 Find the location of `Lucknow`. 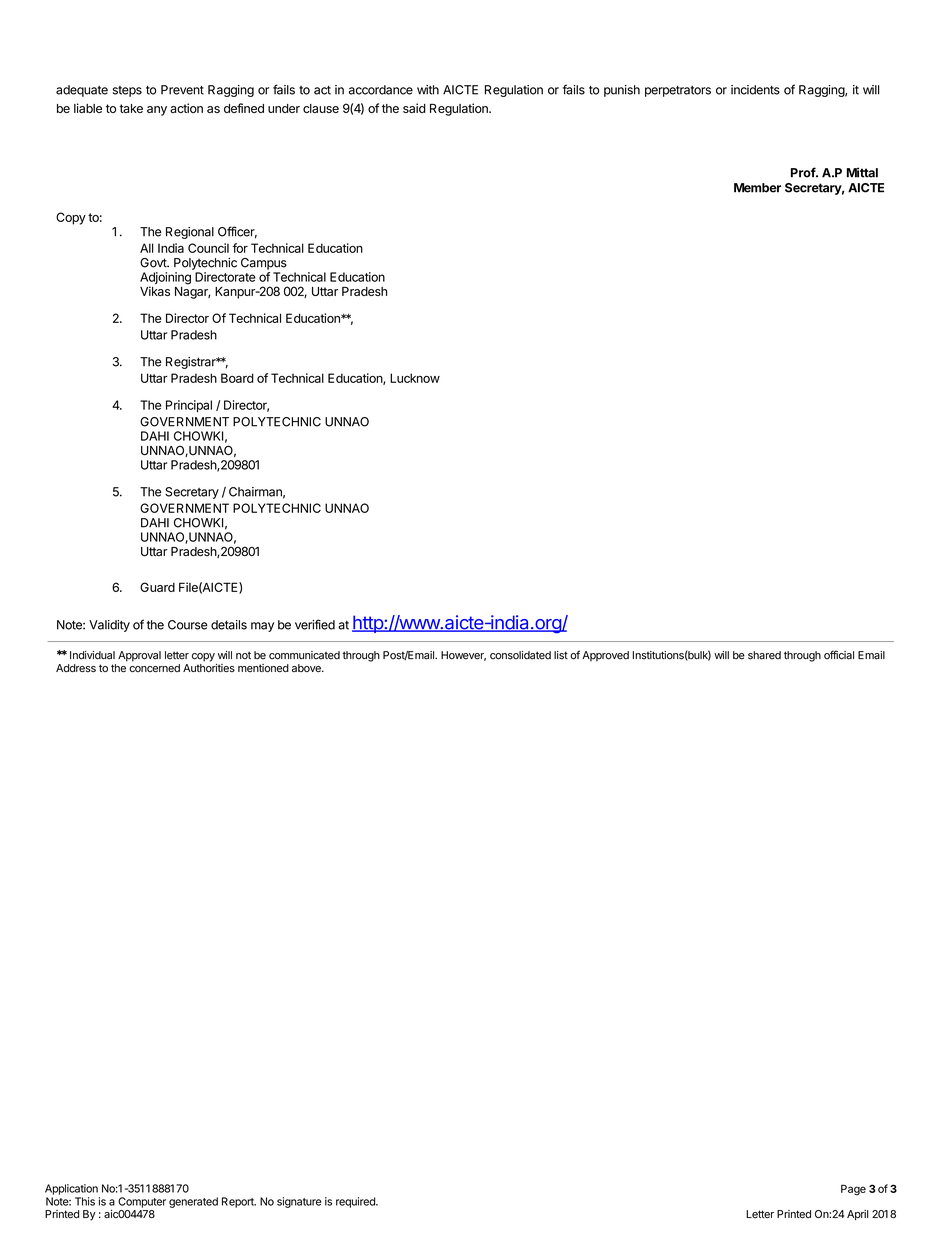

Lucknow is located at coordinates (415, 378).
